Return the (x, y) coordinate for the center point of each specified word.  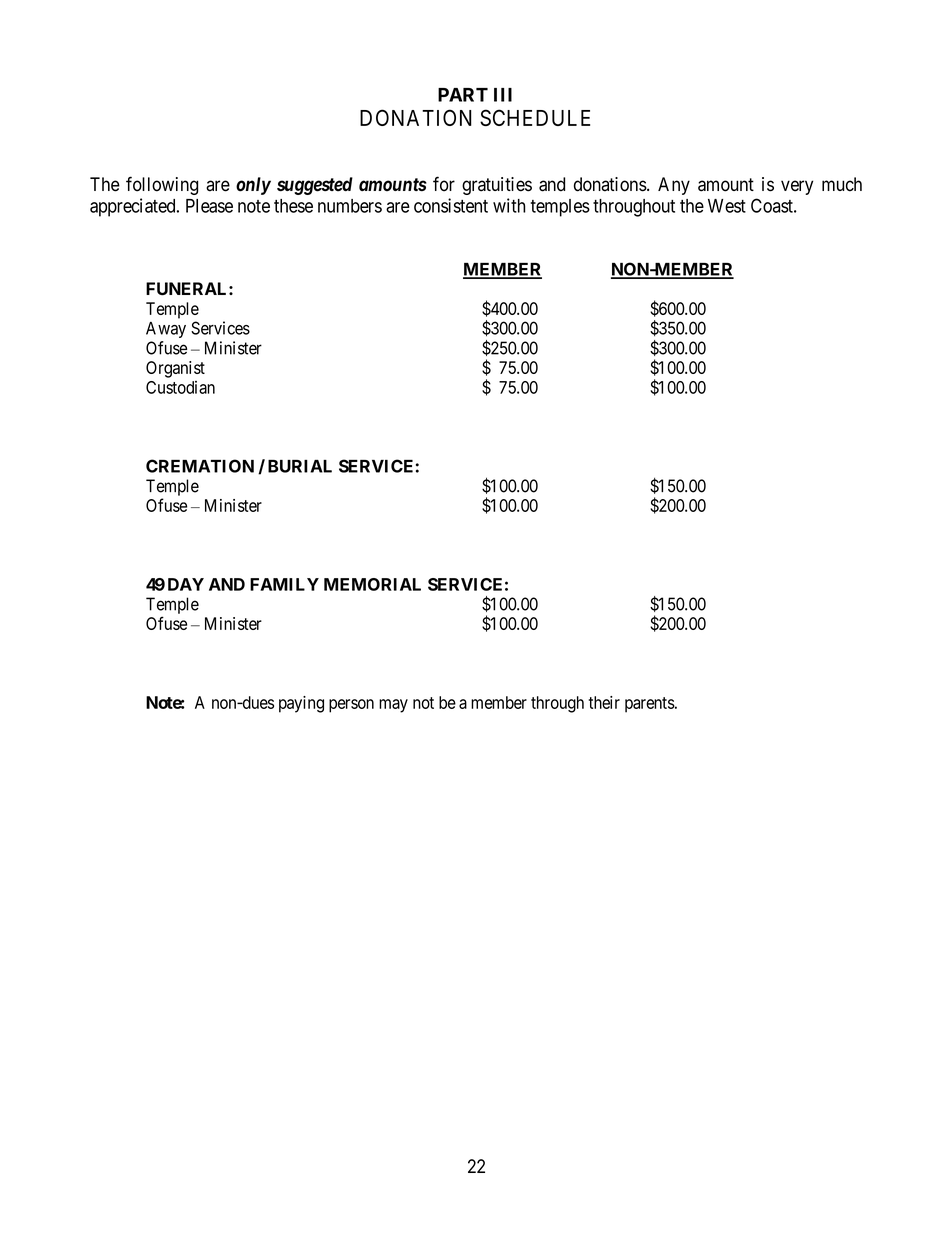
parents (650, 705)
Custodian (180, 387)
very (797, 187)
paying (301, 704)
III (503, 95)
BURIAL (300, 466)
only (253, 186)
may (393, 706)
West (727, 206)
